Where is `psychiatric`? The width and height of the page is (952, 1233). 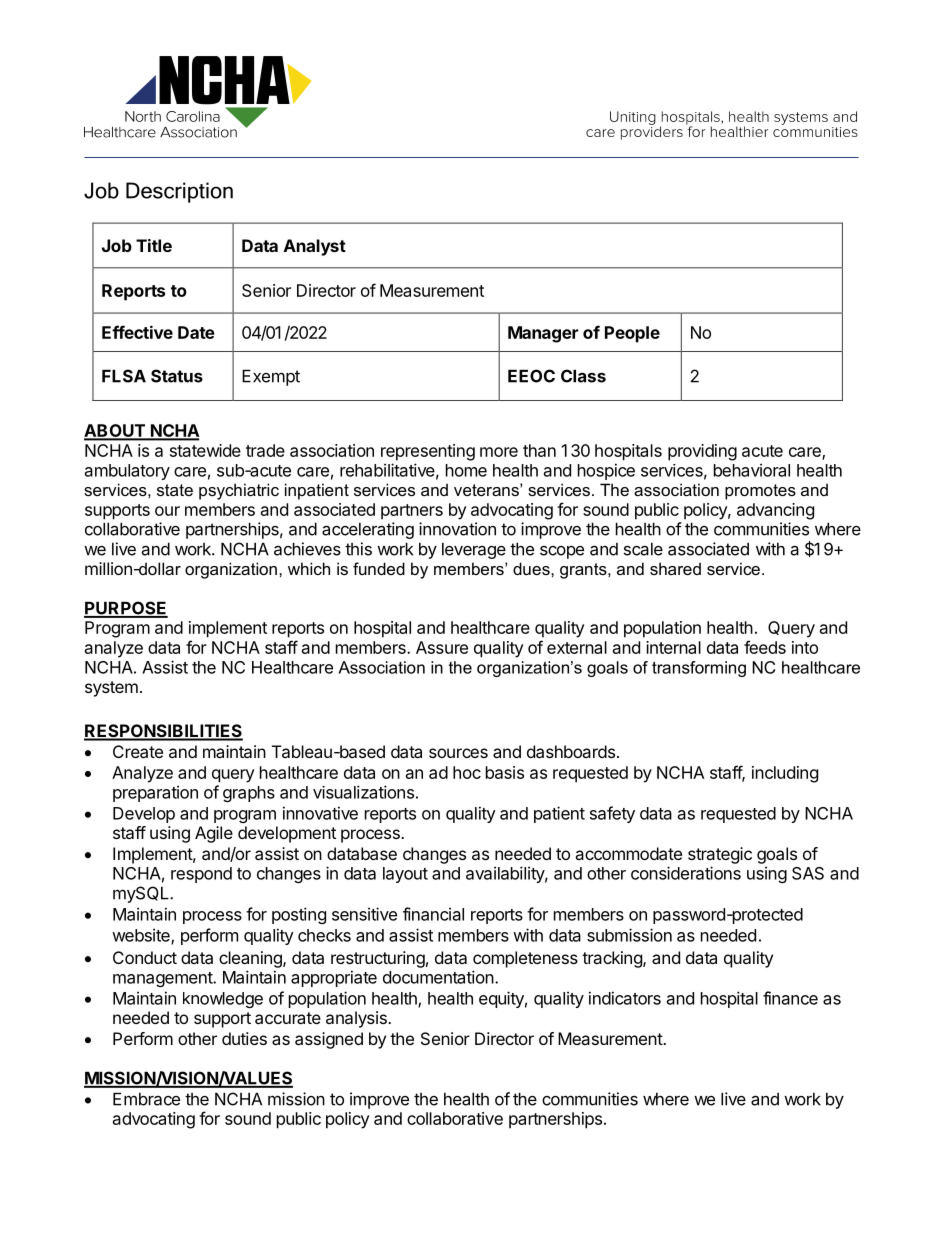 psychiatric is located at coordinates (239, 491).
